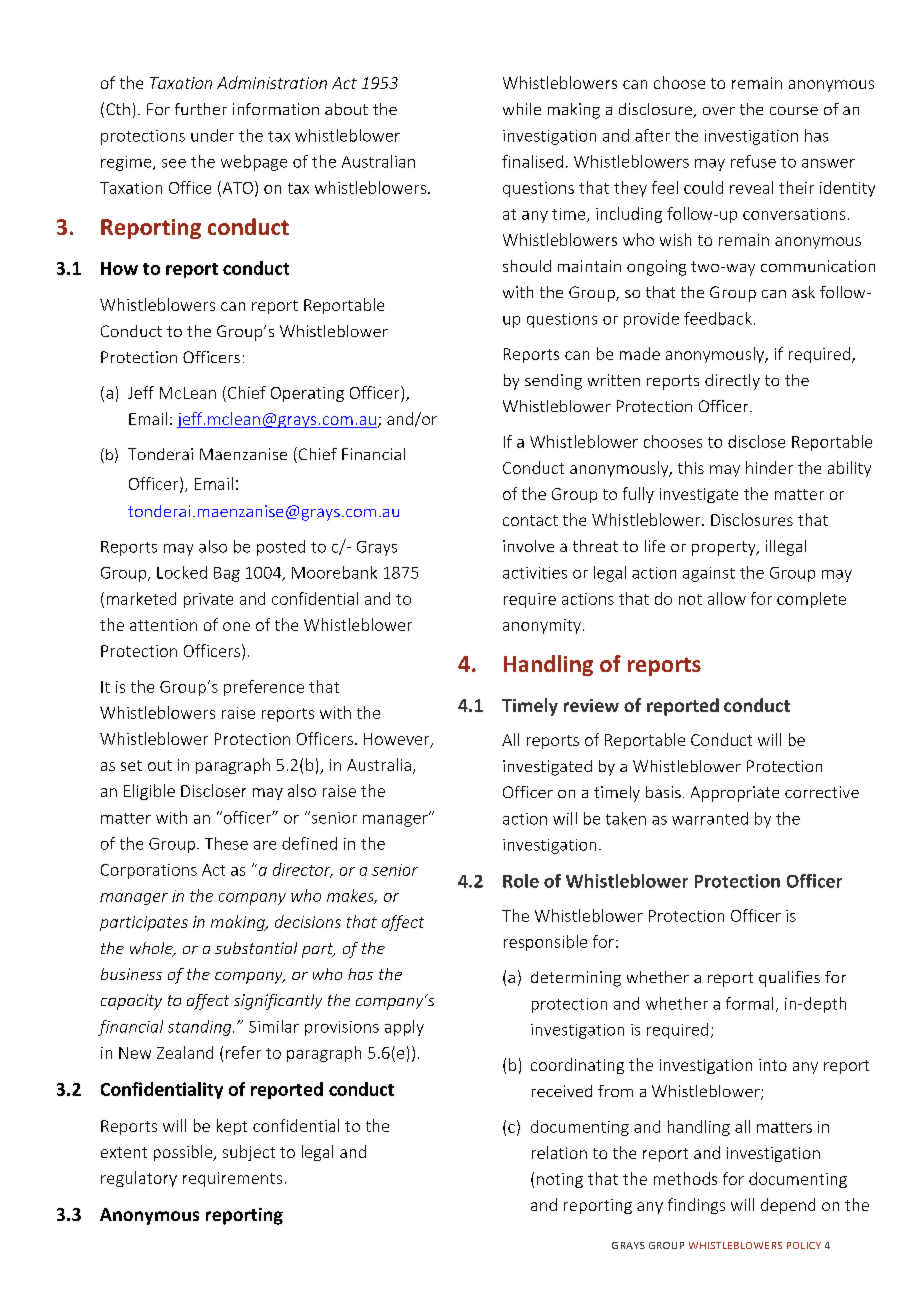  What do you see at coordinates (542, 626) in the screenshot?
I see `anonymity` at bounding box center [542, 626].
